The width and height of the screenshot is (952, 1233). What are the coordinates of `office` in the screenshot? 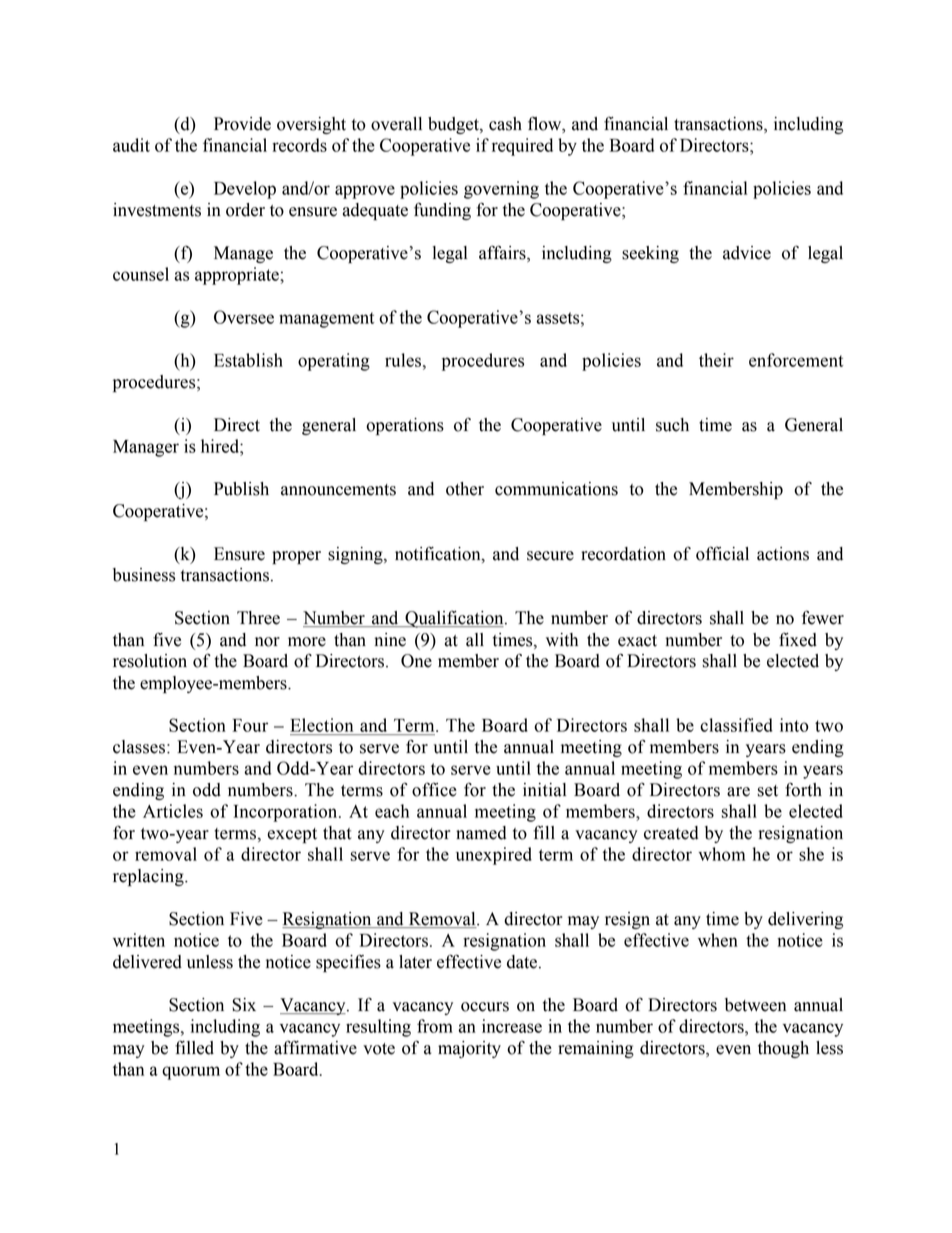 It's located at (434, 789).
